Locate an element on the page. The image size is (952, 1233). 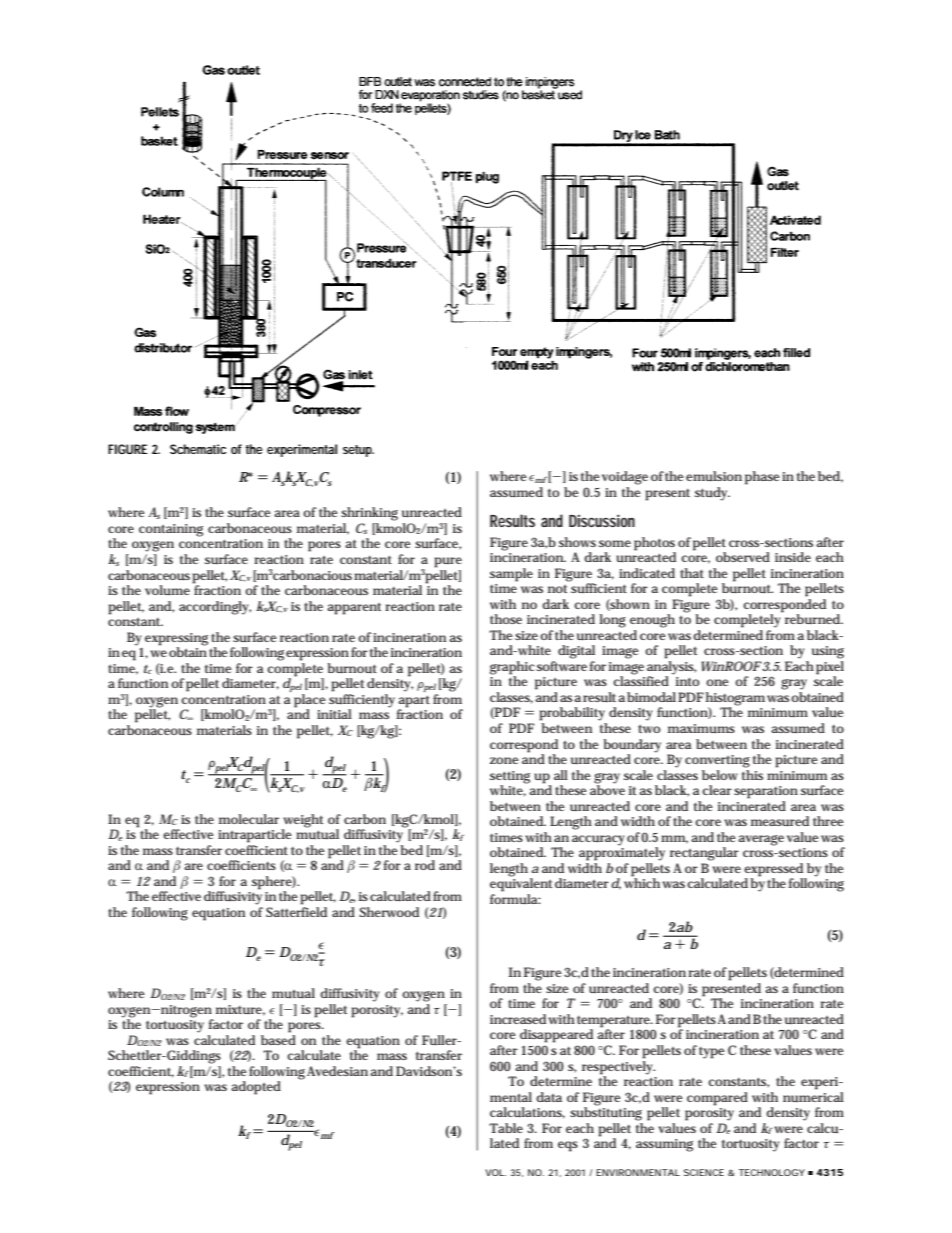
based is located at coordinates (278, 1040).
